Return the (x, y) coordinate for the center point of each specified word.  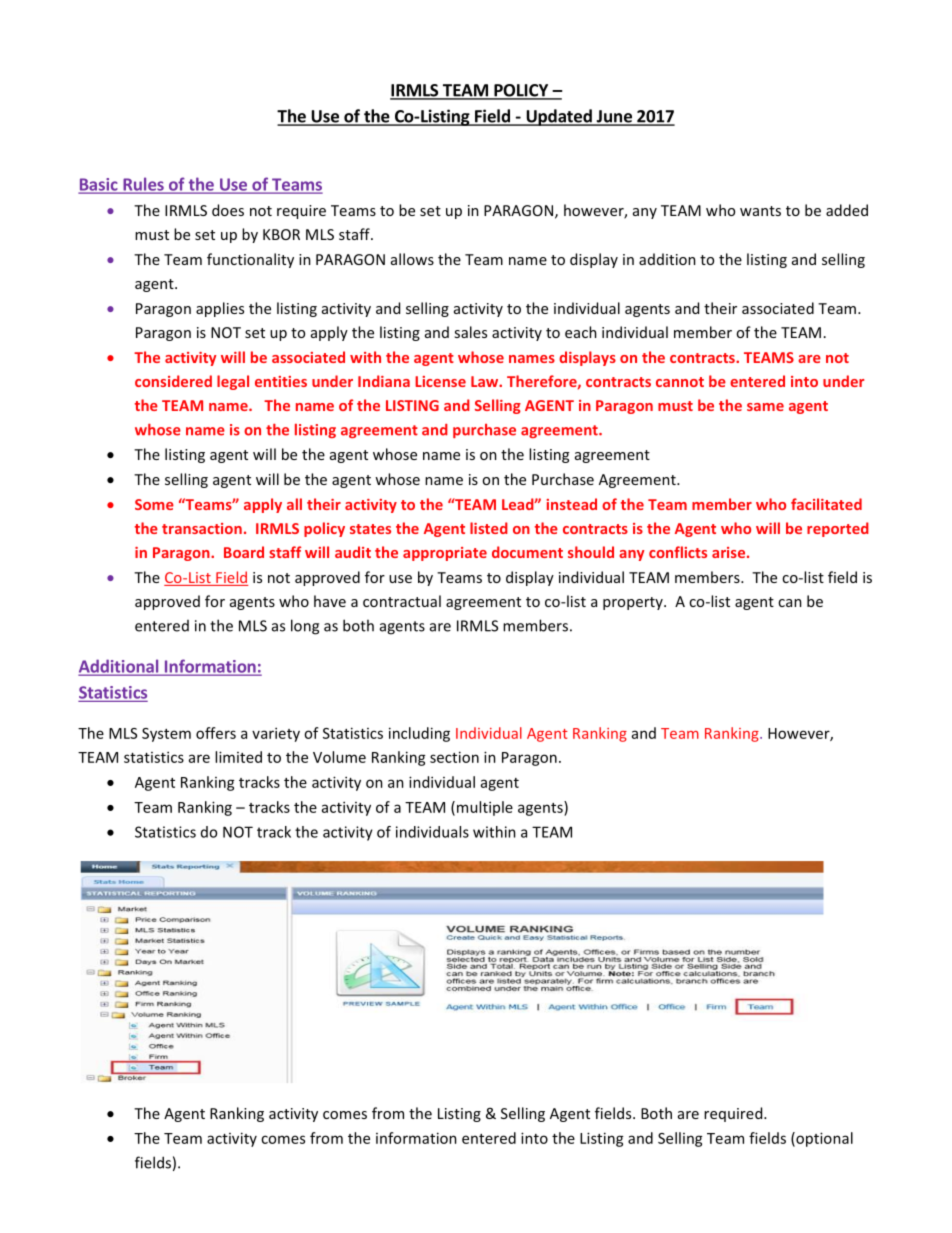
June (614, 117)
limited (238, 757)
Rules (143, 185)
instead (571, 504)
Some (154, 504)
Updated (559, 117)
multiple (485, 808)
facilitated (826, 504)
